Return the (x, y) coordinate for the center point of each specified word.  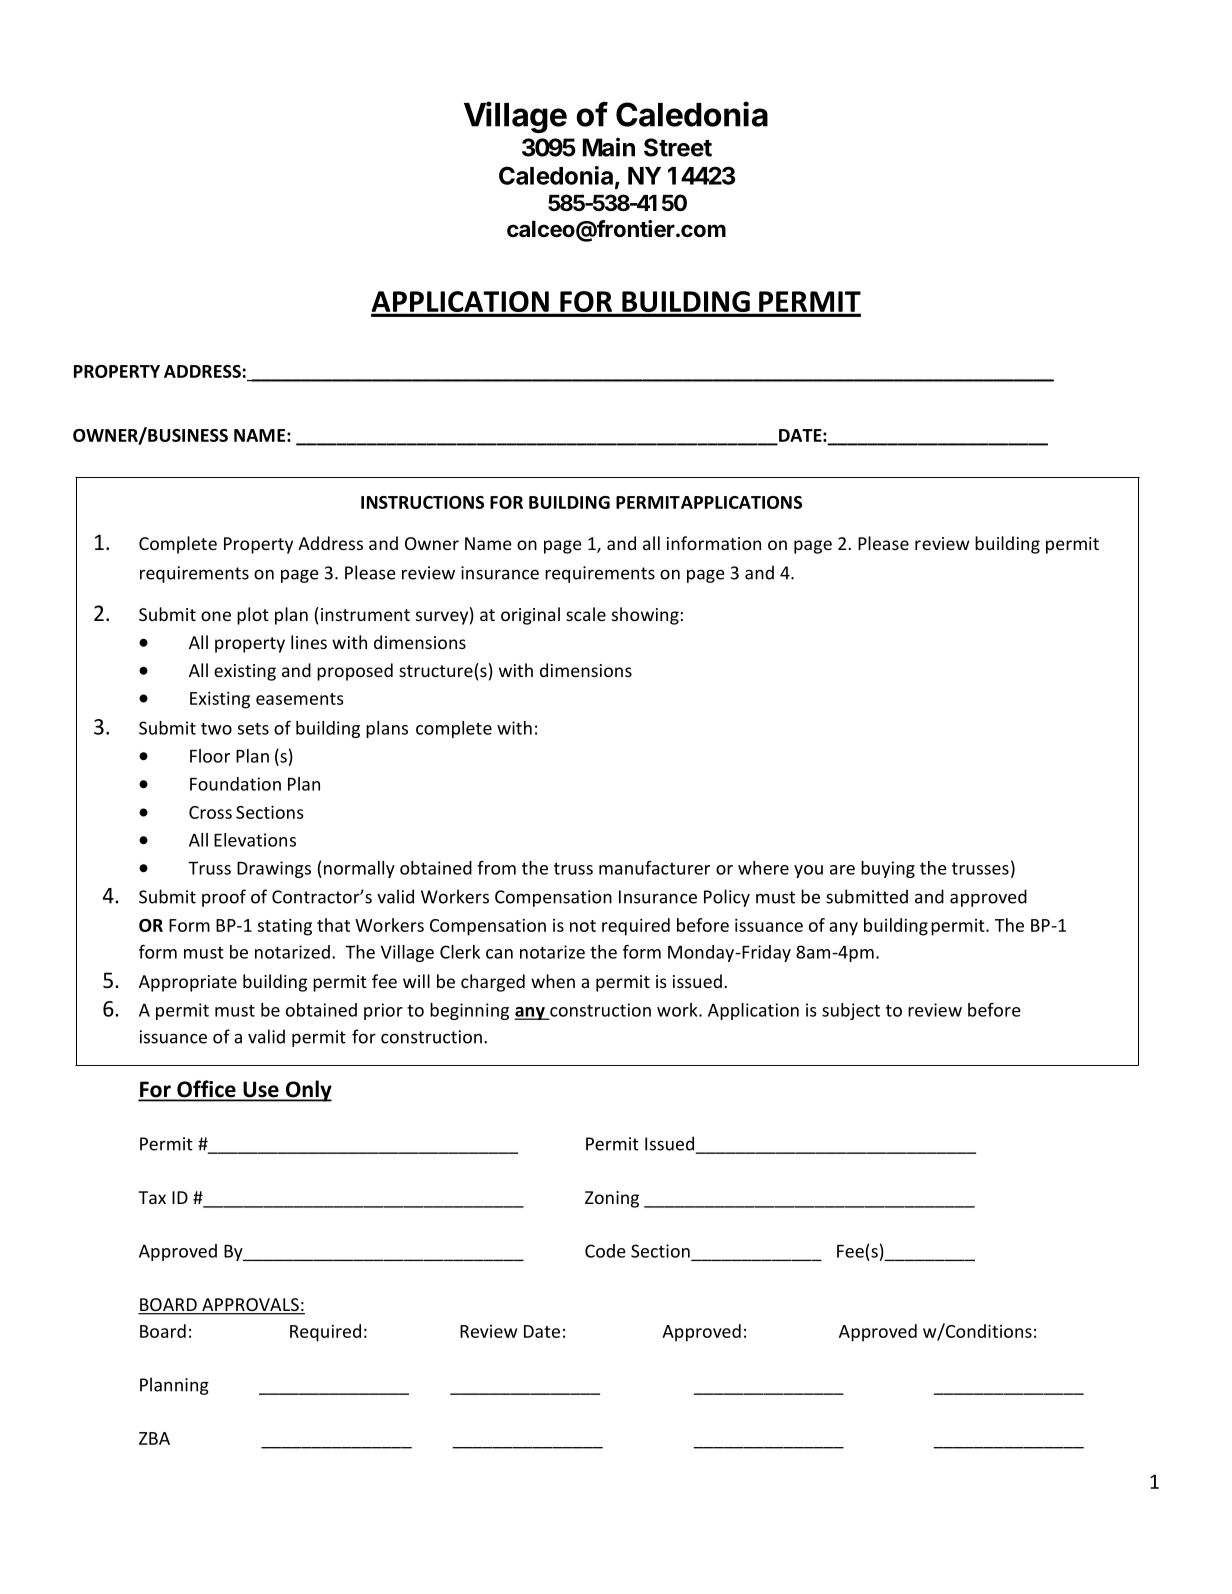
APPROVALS (250, 1306)
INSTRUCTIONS (422, 502)
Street (678, 147)
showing (645, 616)
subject (851, 1011)
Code (605, 1251)
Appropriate (188, 983)
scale (586, 614)
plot (253, 616)
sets (253, 728)
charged (493, 983)
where (763, 868)
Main (609, 147)
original (530, 616)
